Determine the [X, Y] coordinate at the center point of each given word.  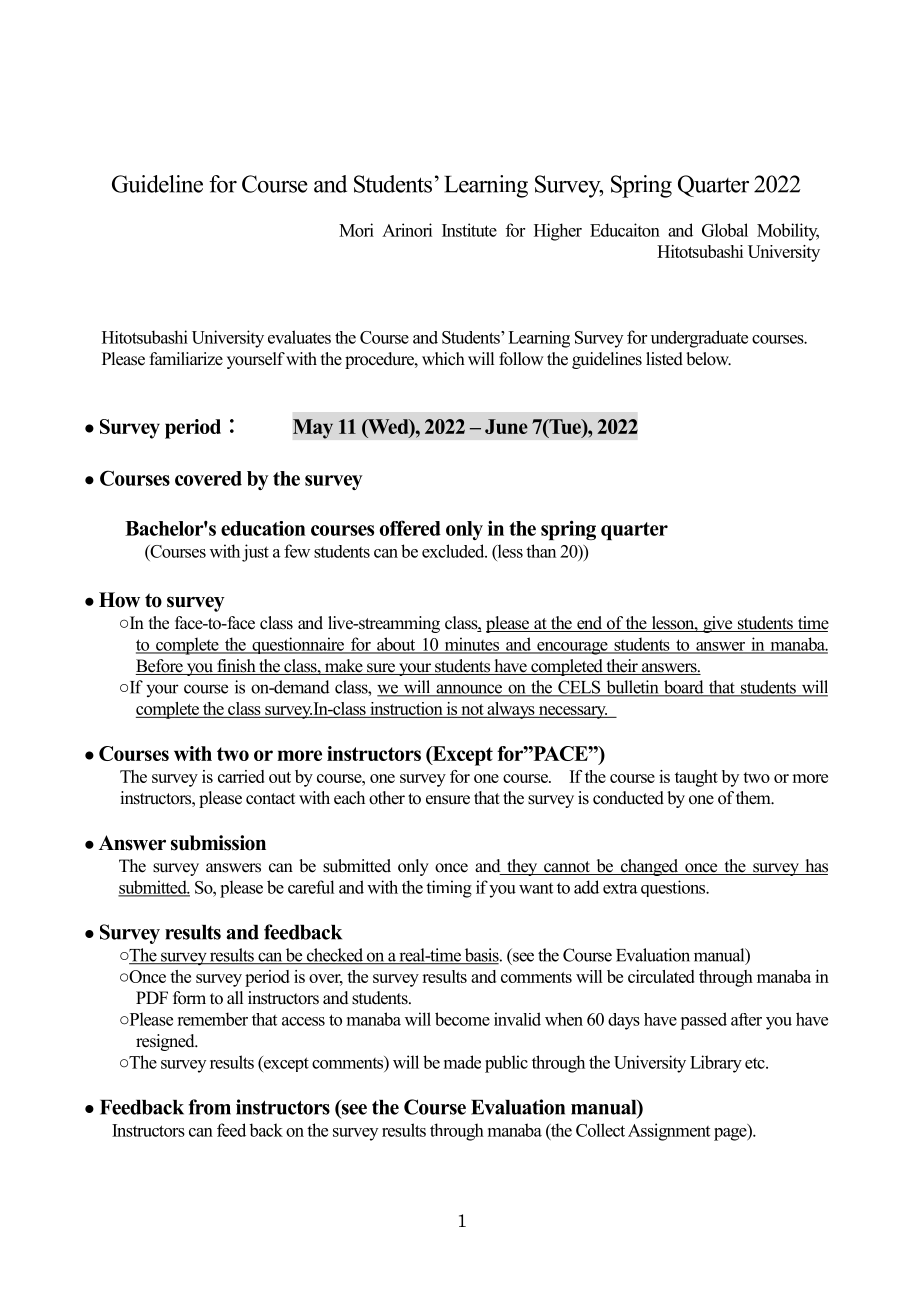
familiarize [186, 359]
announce [469, 690]
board [684, 688]
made [462, 1062]
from [209, 1107]
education [263, 528]
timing [449, 889]
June [506, 426]
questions [674, 888]
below [708, 359]
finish [236, 667]
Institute [469, 230]
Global [725, 230]
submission [218, 843]
